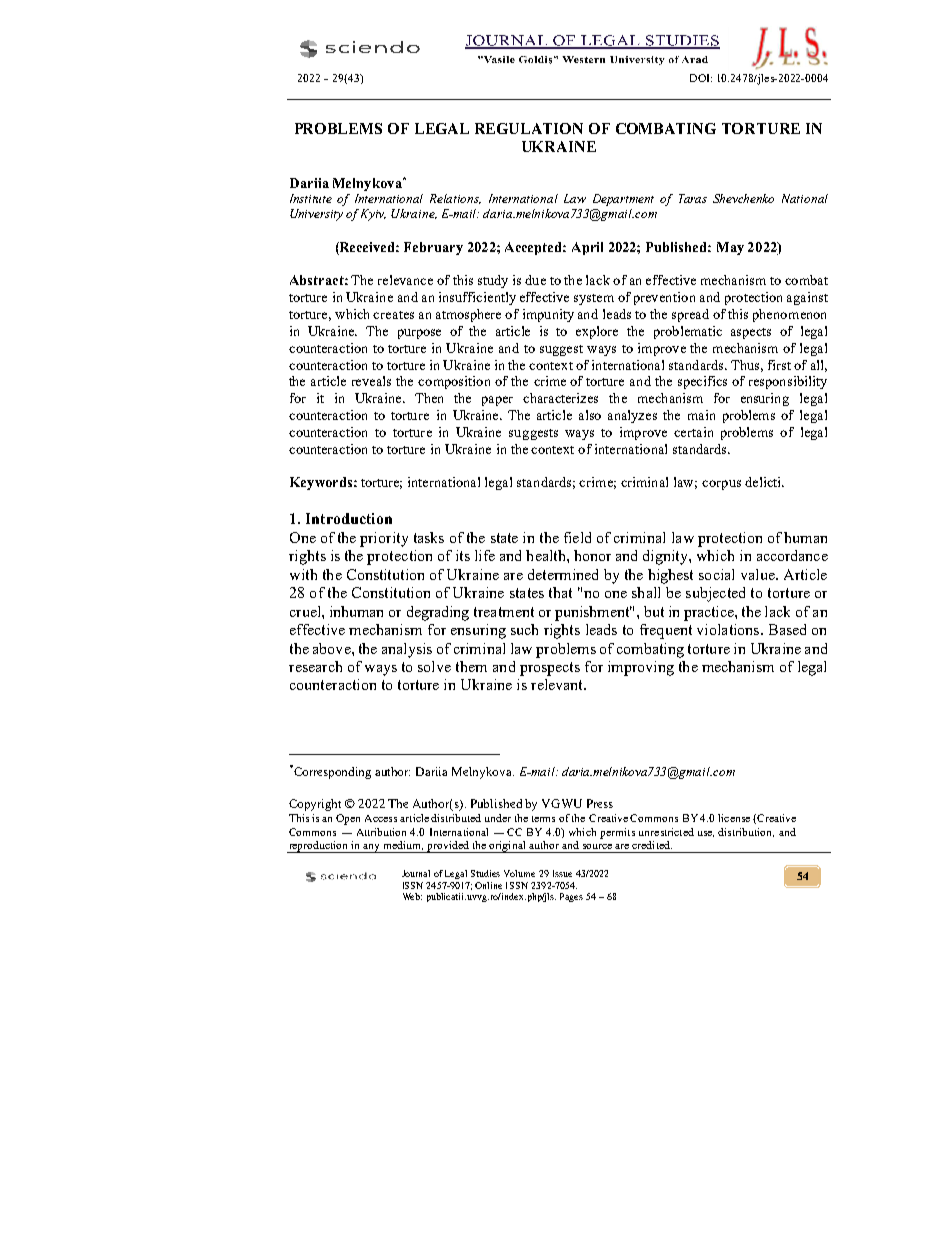 The image size is (952, 1233). What do you see at coordinates (333, 648) in the document?
I see `above` at bounding box center [333, 648].
